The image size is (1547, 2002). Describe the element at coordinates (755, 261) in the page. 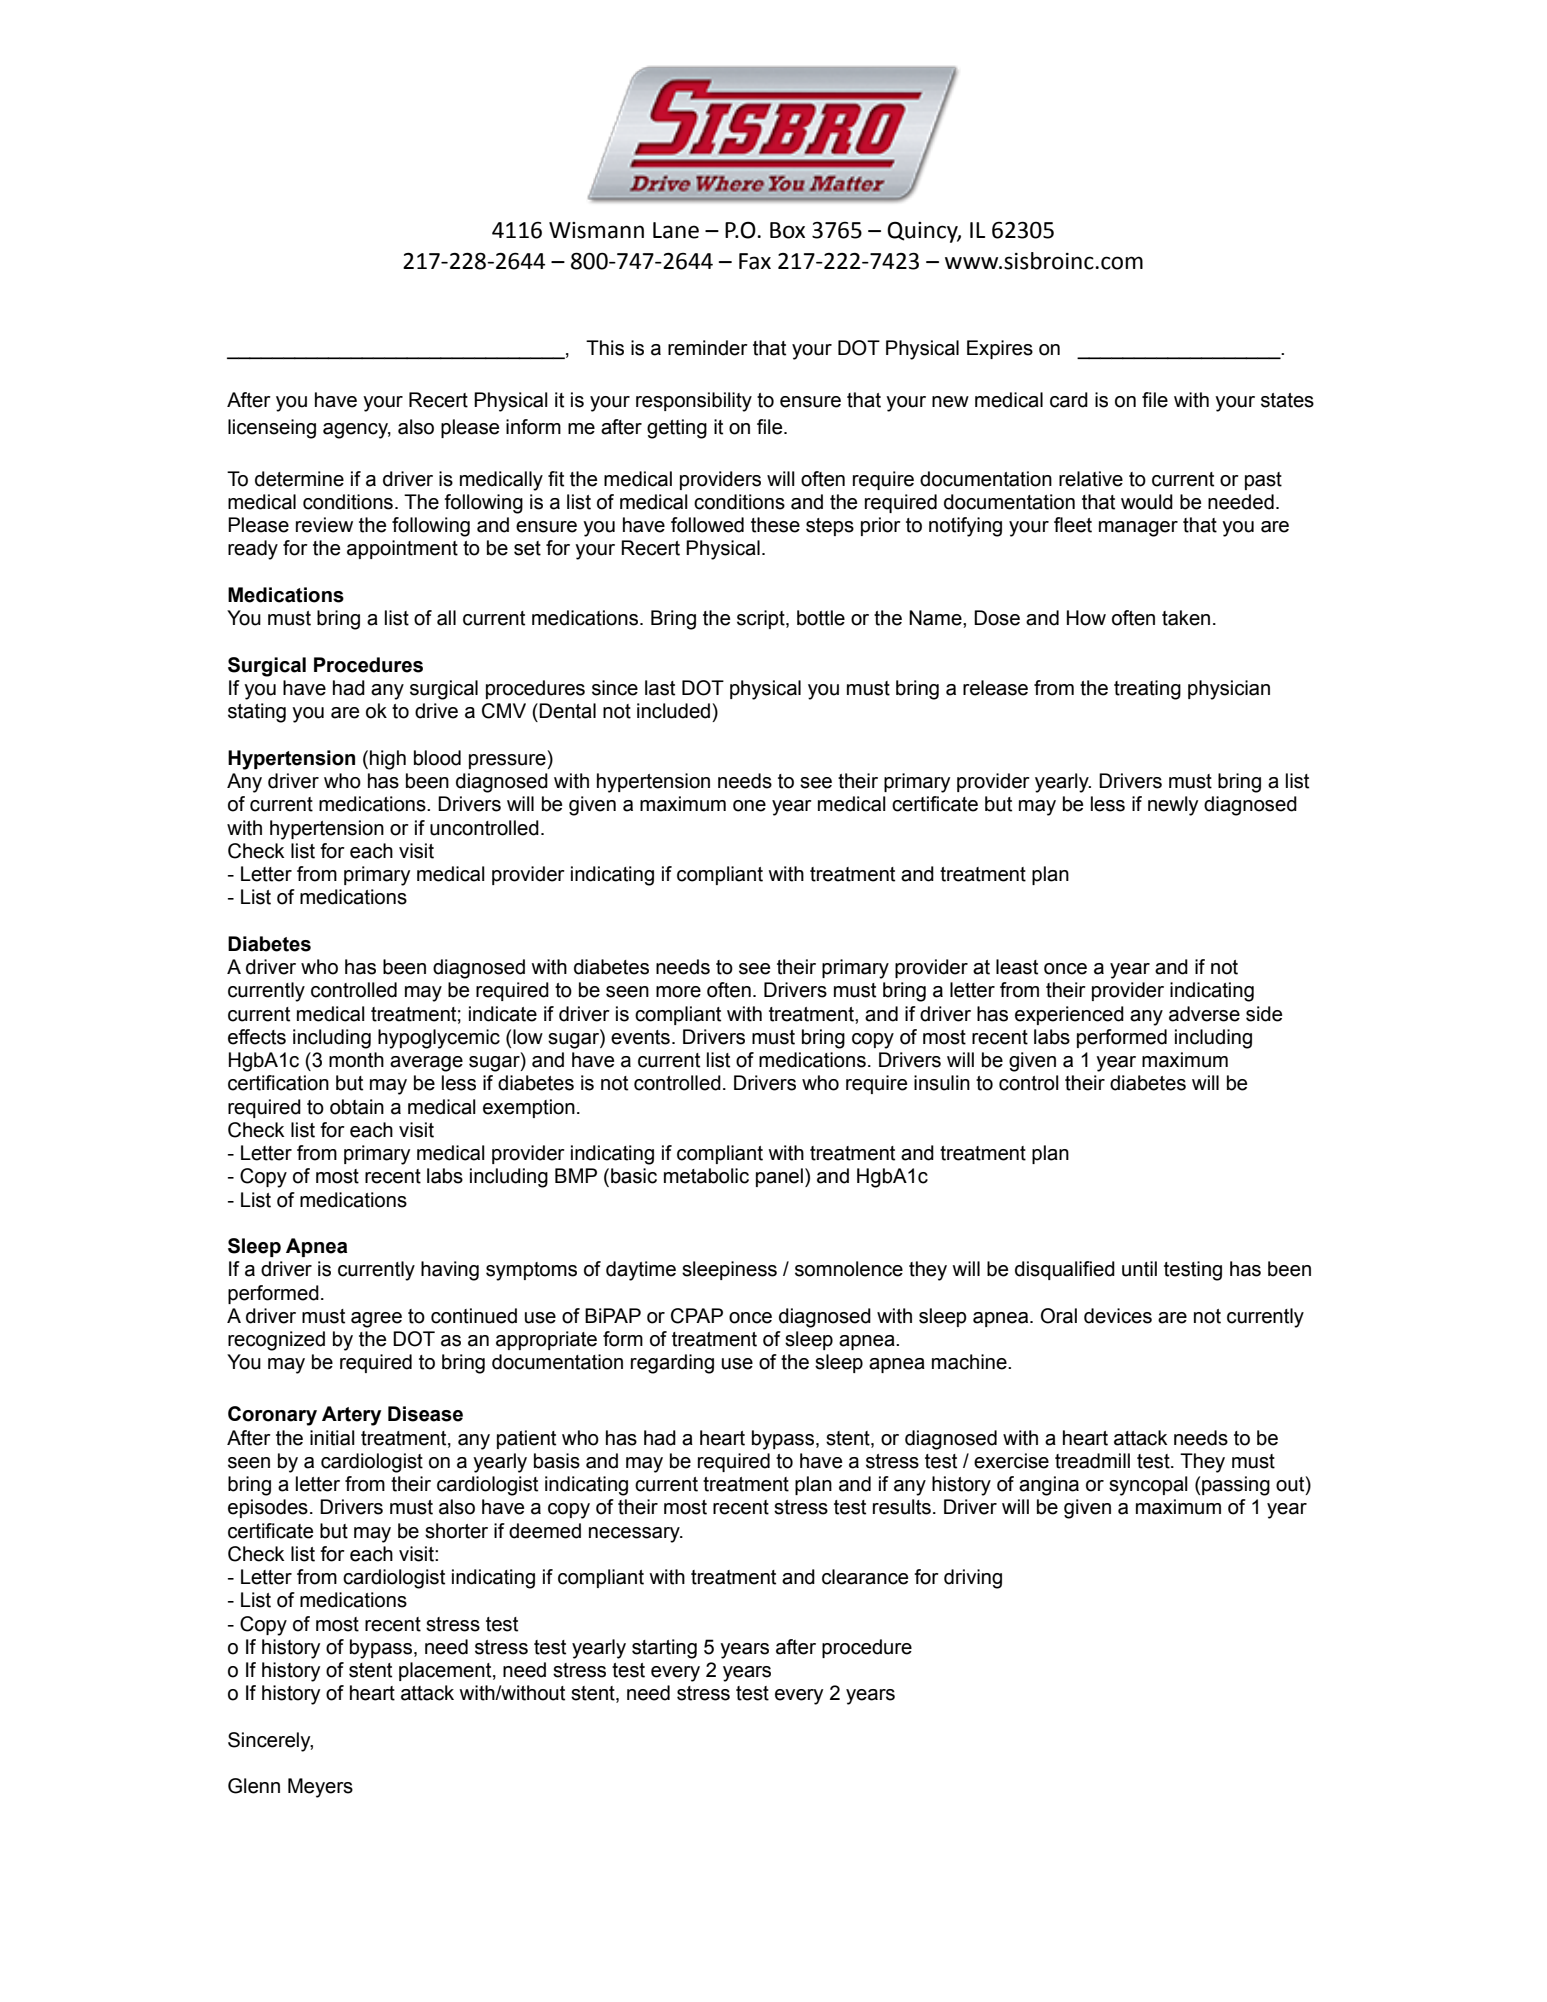

I see `Fax` at that location.
